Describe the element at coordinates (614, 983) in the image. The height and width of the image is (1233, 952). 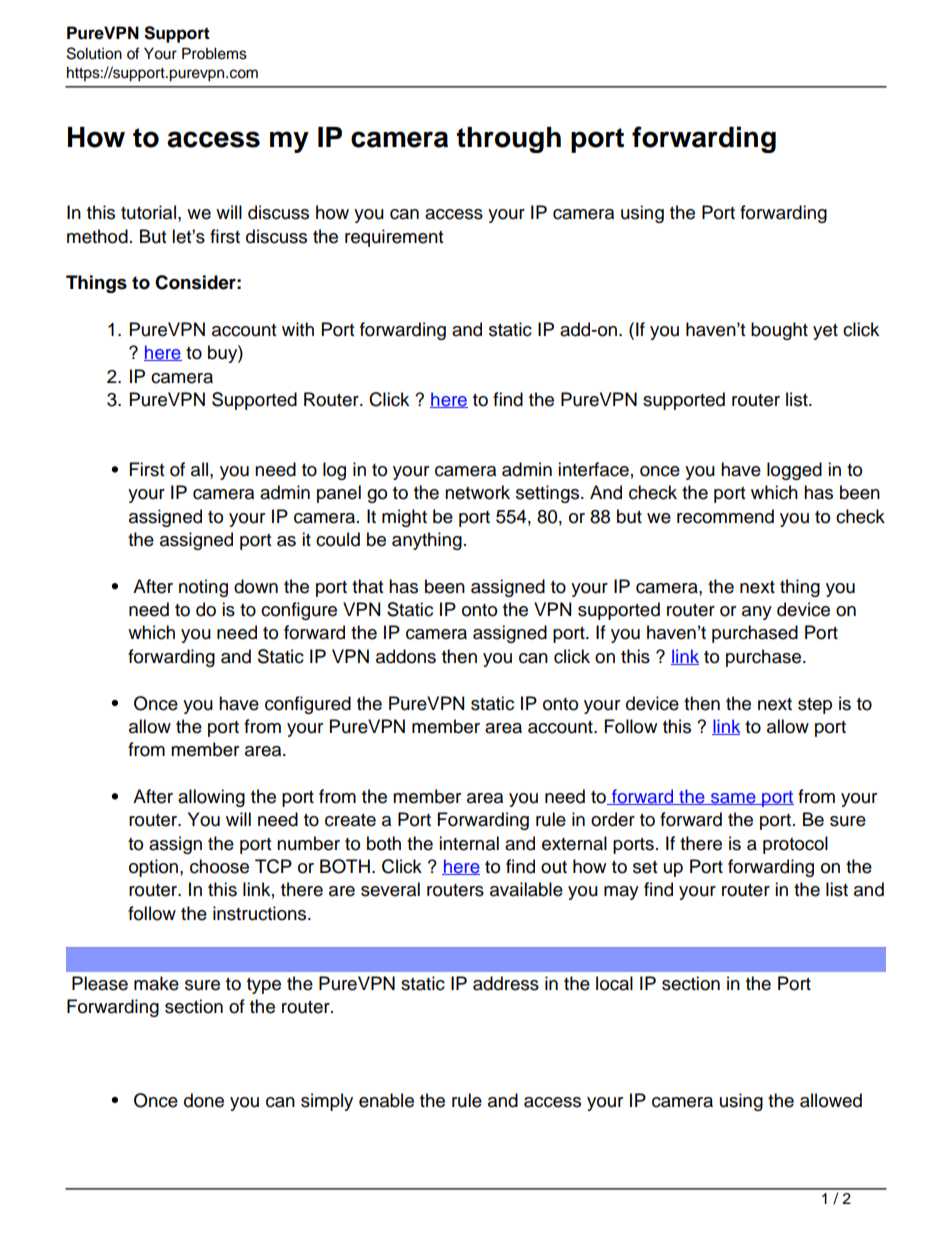
I see `local` at that location.
